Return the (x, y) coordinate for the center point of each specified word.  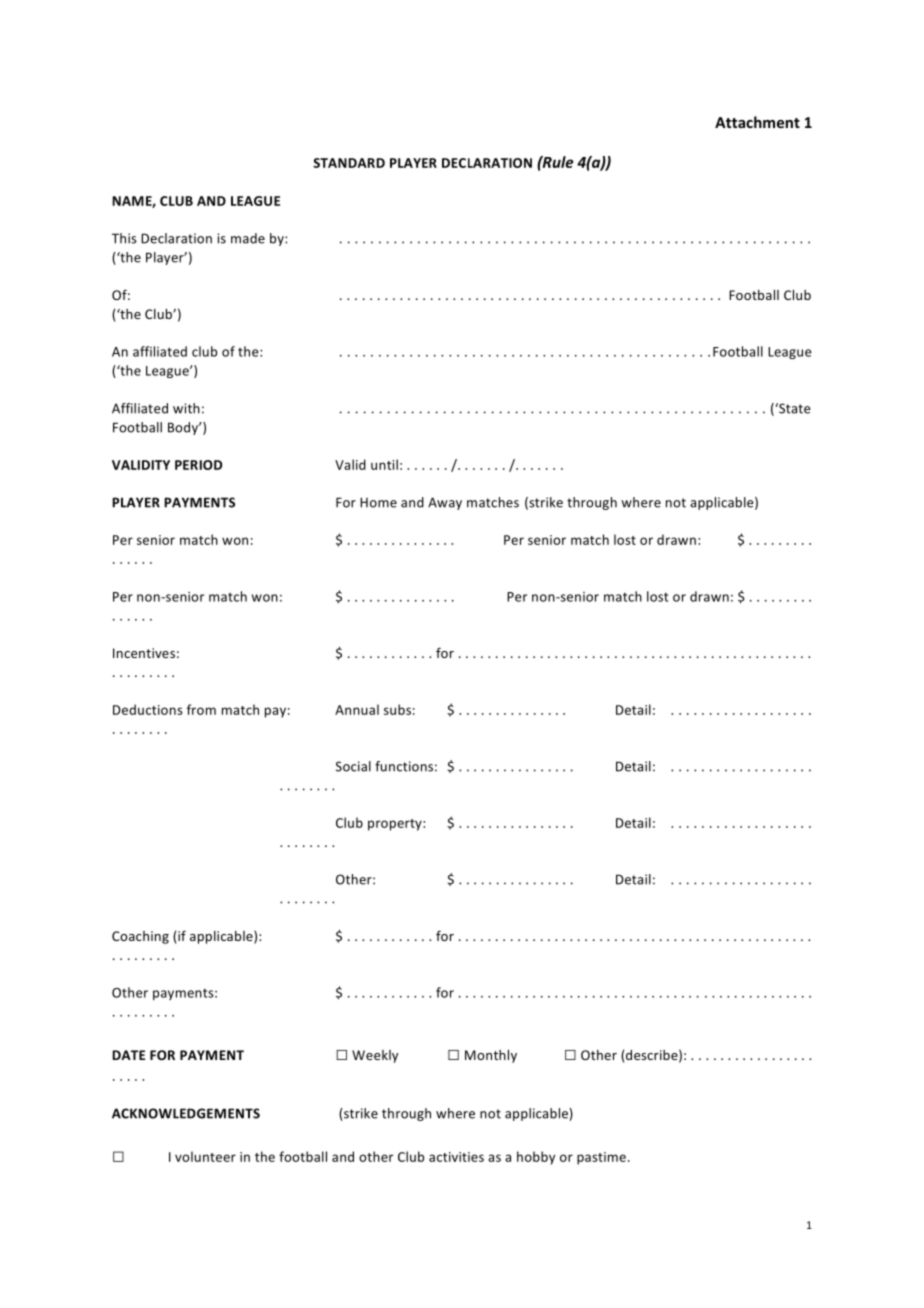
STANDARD (349, 163)
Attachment (757, 122)
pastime (601, 1158)
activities (456, 1157)
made (248, 238)
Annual (357, 709)
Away (445, 503)
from (201, 709)
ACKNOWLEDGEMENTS (186, 1113)
